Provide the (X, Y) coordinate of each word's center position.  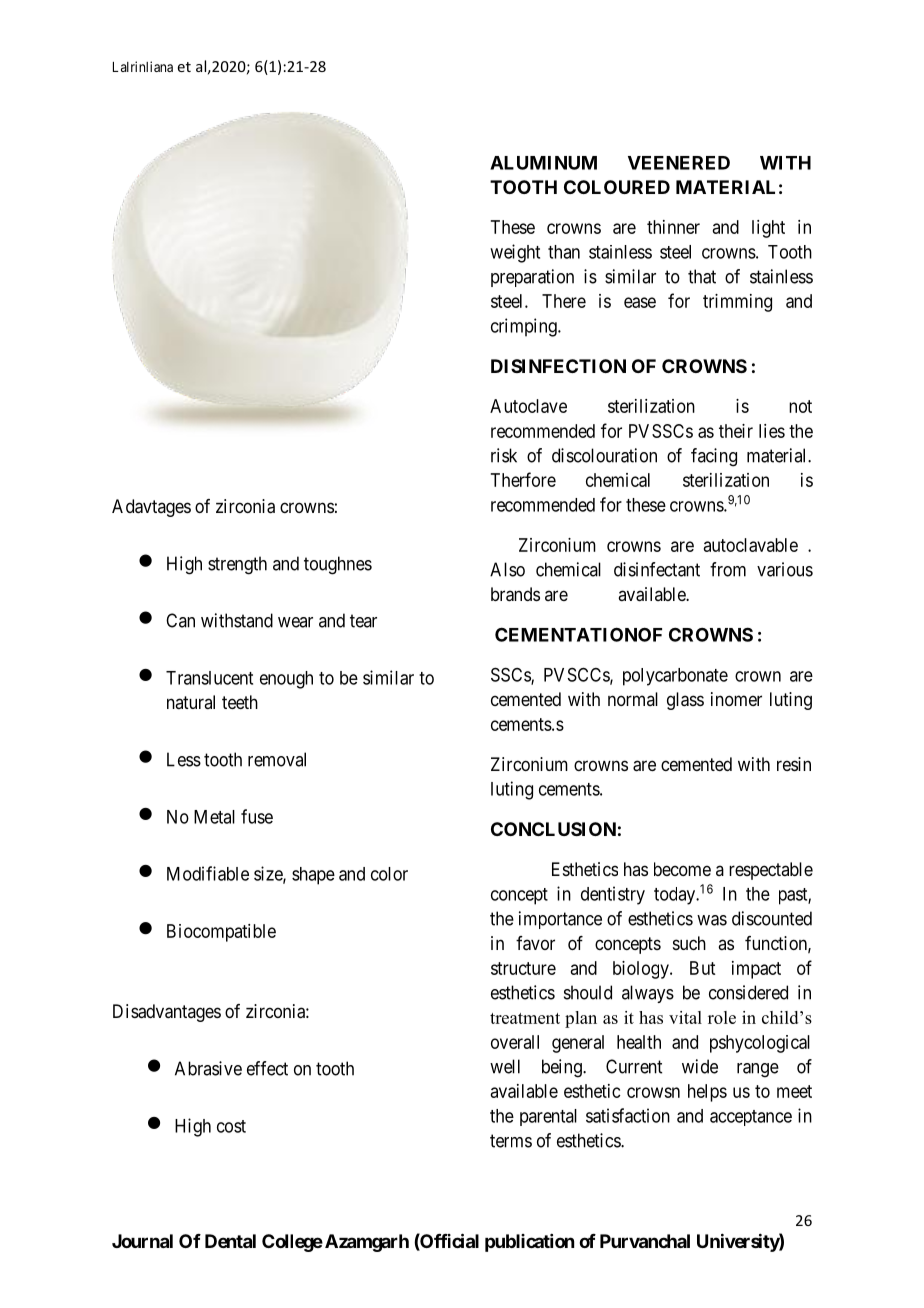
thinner (673, 227)
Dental (230, 1241)
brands (515, 594)
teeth (240, 702)
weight (515, 253)
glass (685, 701)
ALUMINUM (543, 163)
